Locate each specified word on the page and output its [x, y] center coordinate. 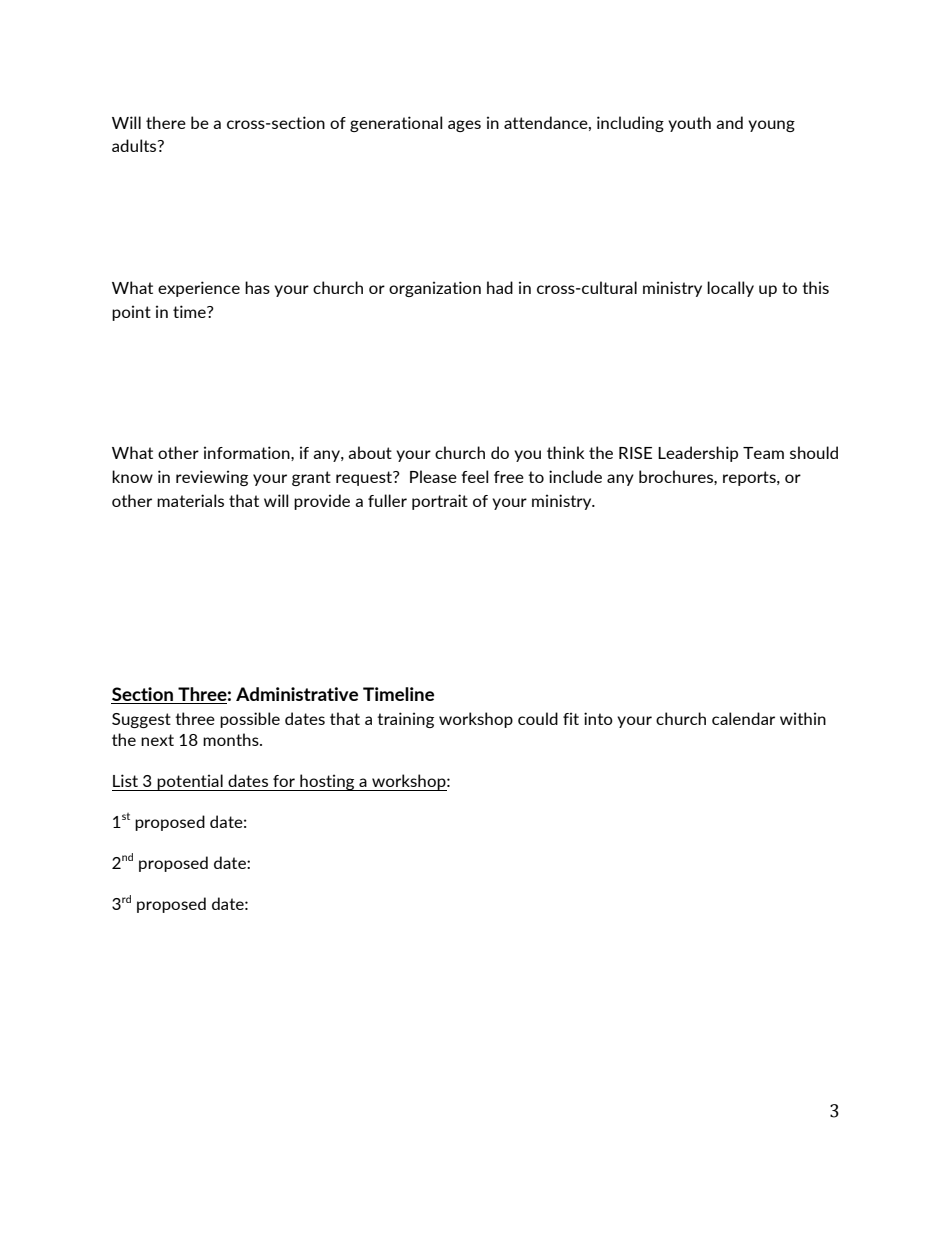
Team [763, 453]
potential [190, 782]
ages [464, 126]
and [729, 122]
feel [475, 476]
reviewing [212, 478]
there [166, 122]
